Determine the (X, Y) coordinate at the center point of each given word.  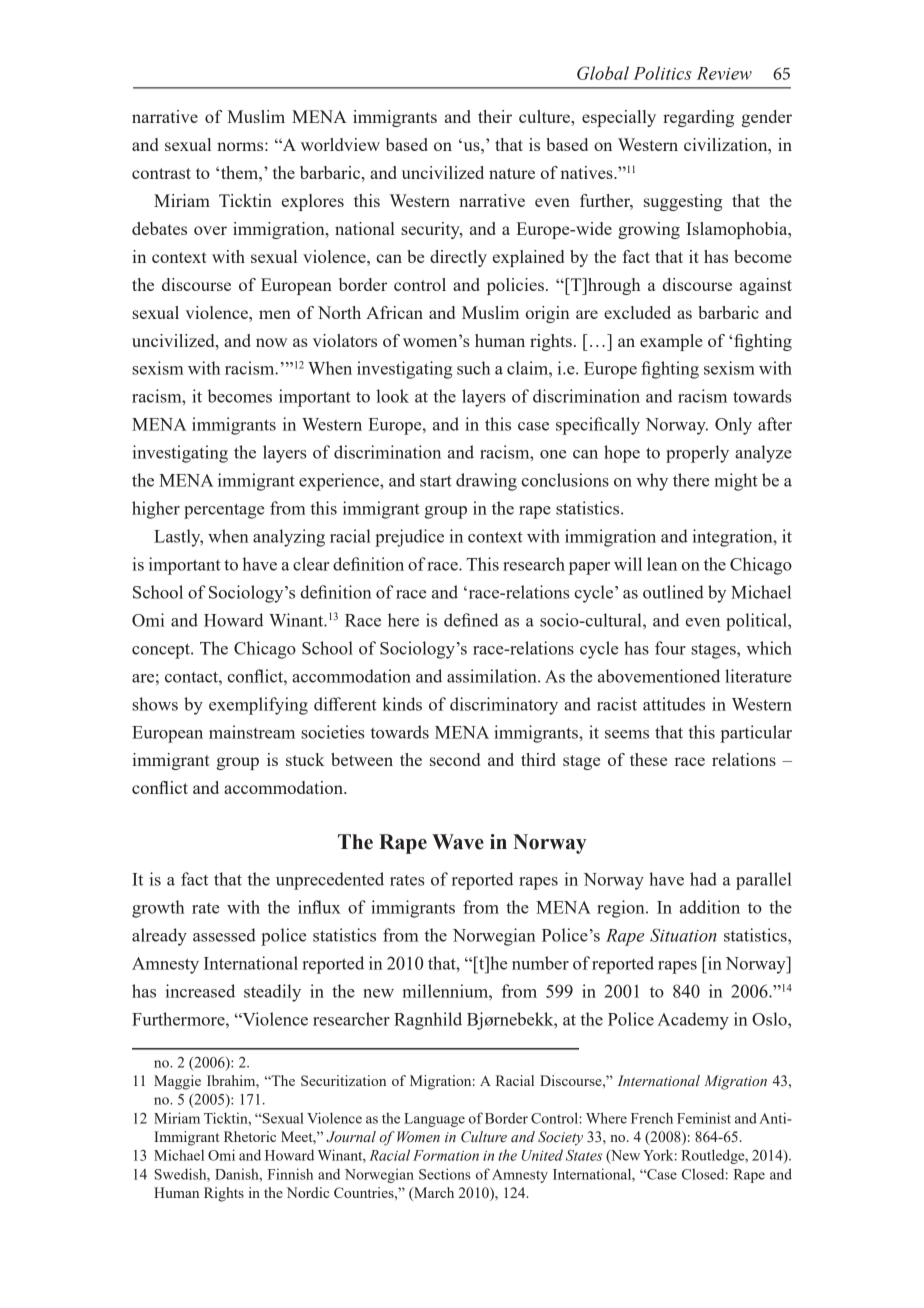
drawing (486, 482)
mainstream (252, 732)
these (648, 759)
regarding (698, 118)
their (495, 116)
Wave (458, 842)
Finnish (290, 1174)
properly (697, 454)
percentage (224, 511)
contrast (161, 173)
